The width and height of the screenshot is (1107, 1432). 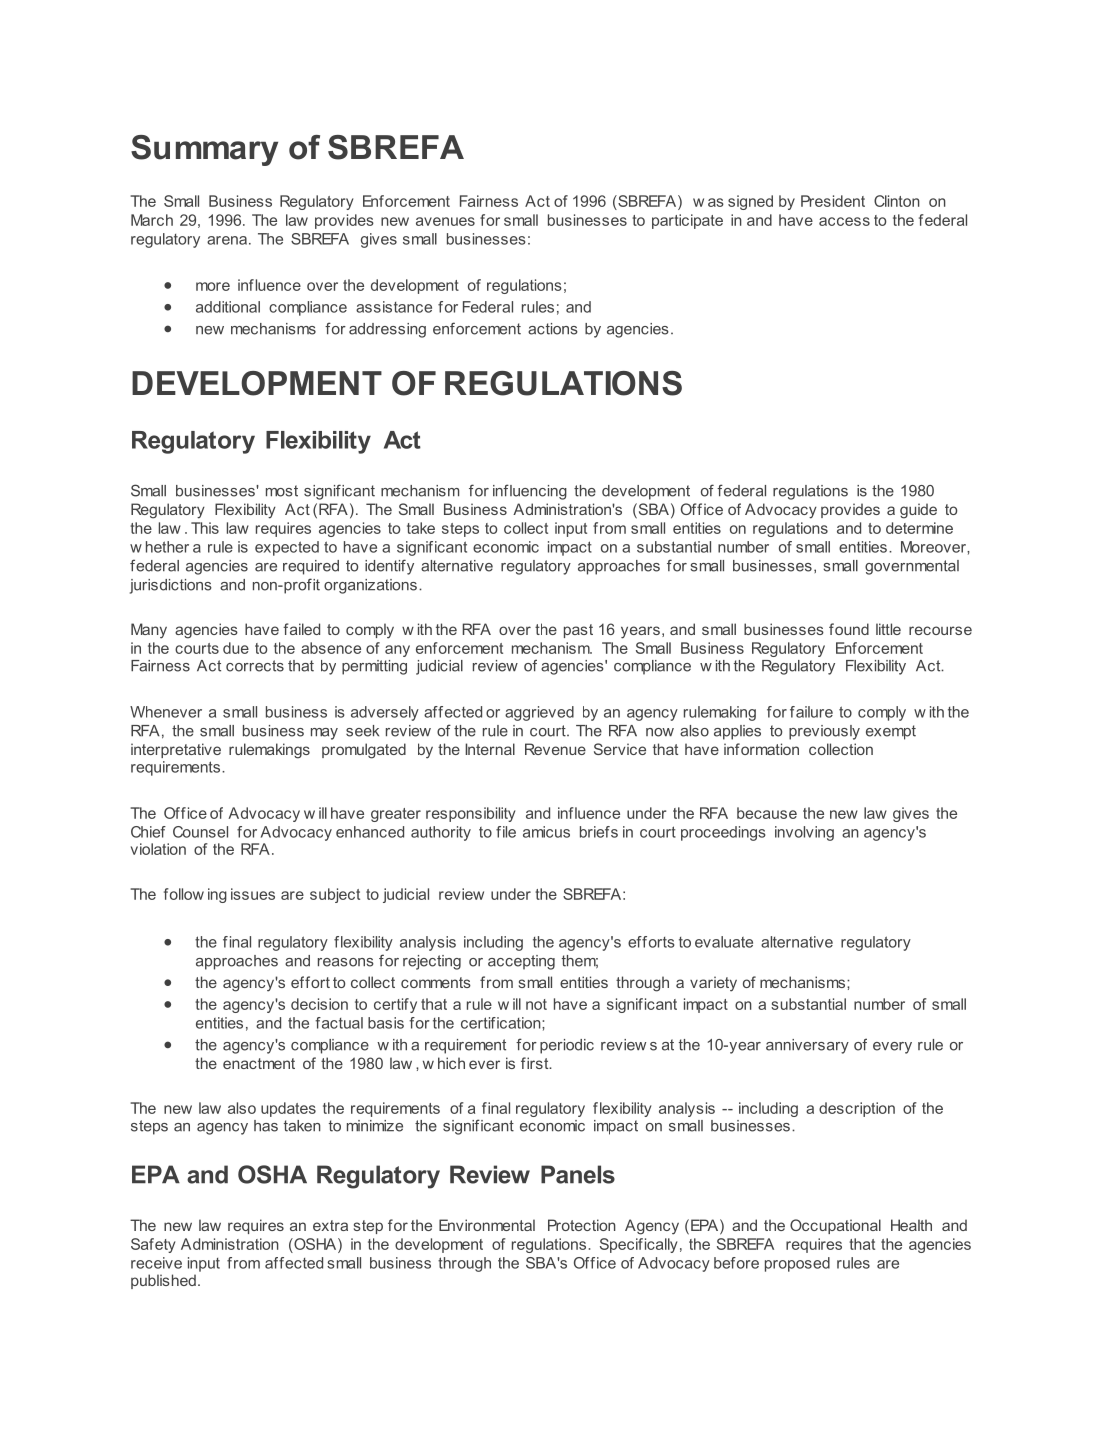 What do you see at coordinates (804, 833) in the screenshot?
I see `involving` at bounding box center [804, 833].
